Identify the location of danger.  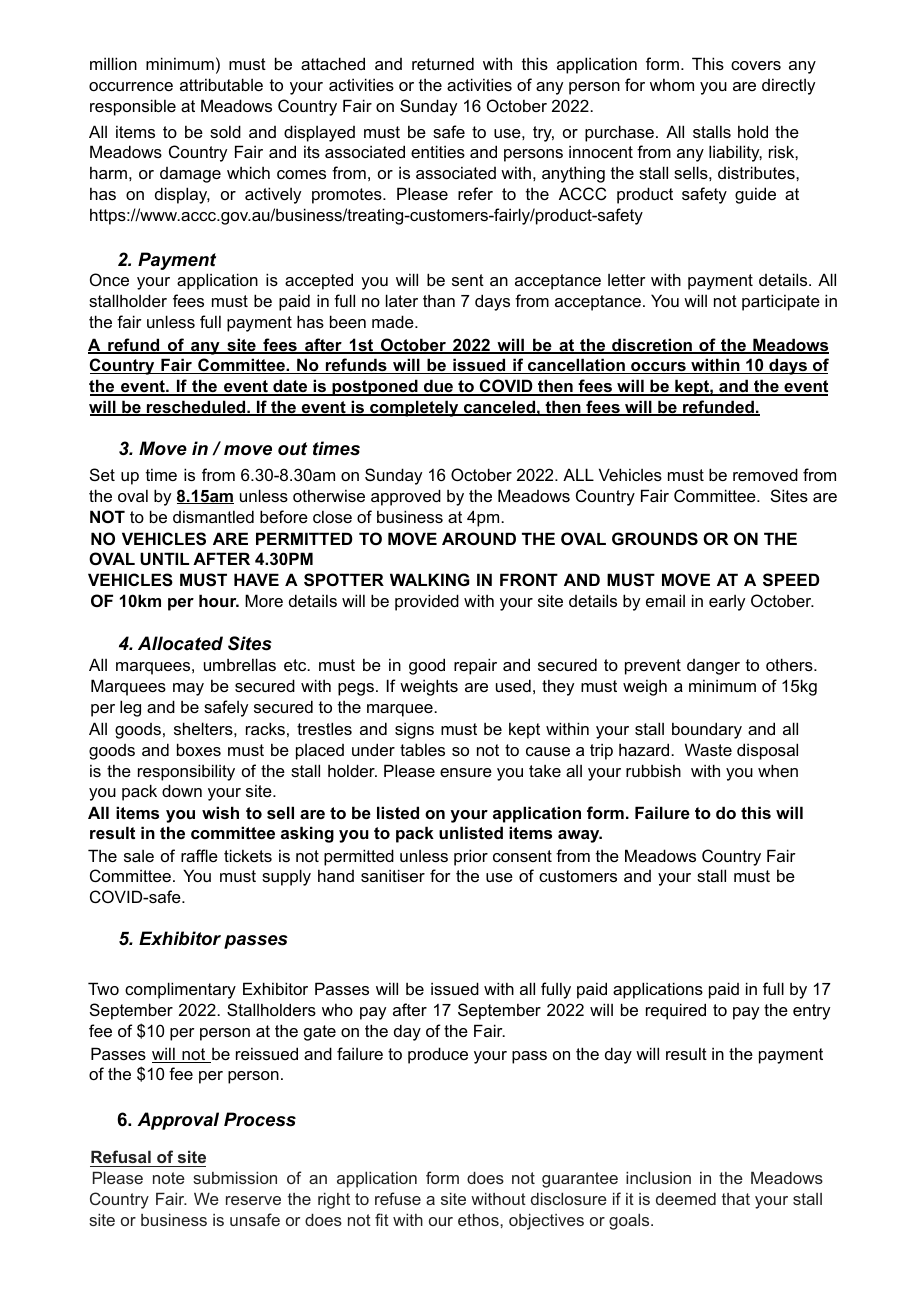
(713, 667).
